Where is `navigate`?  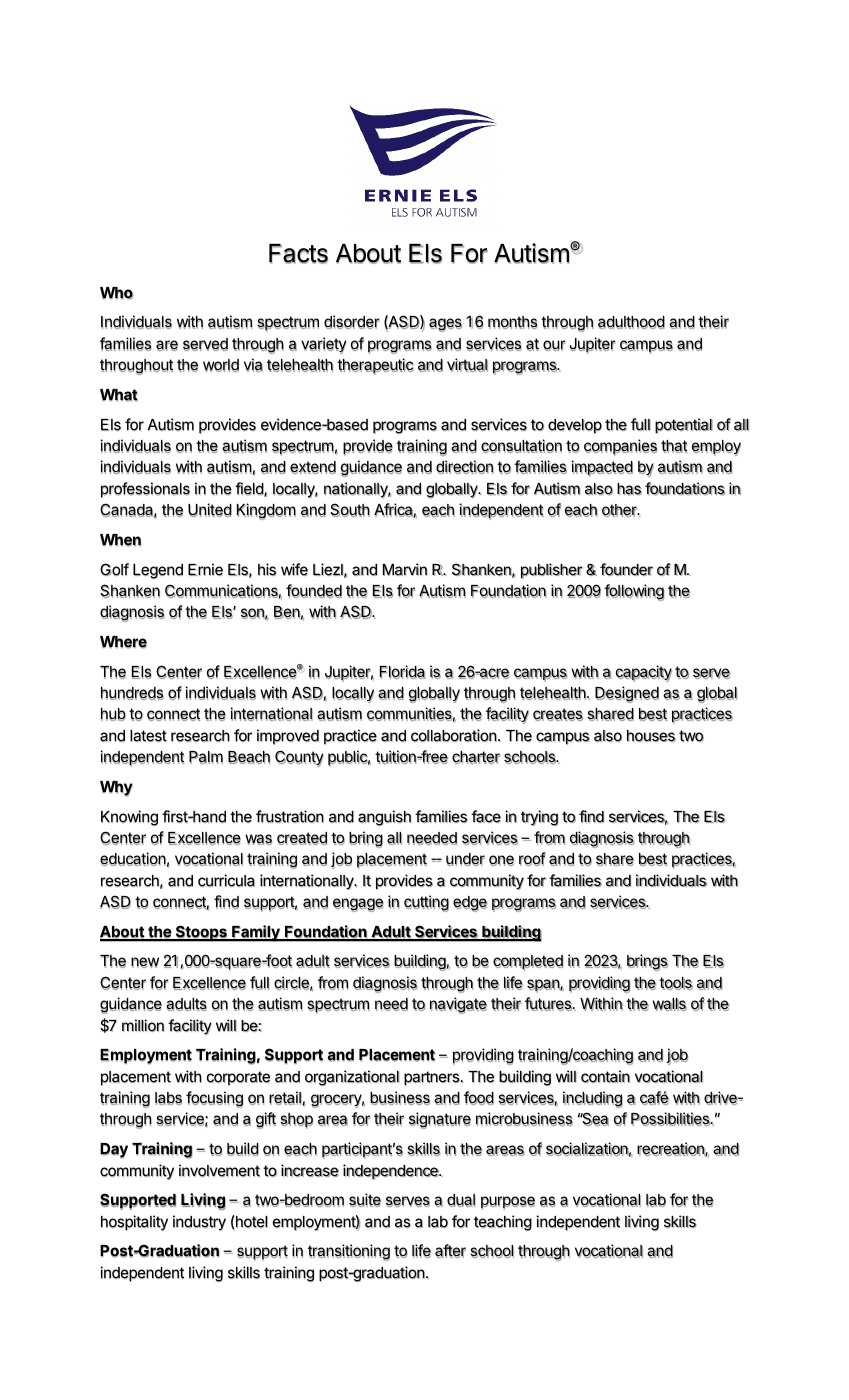
navigate is located at coordinates (458, 1005).
